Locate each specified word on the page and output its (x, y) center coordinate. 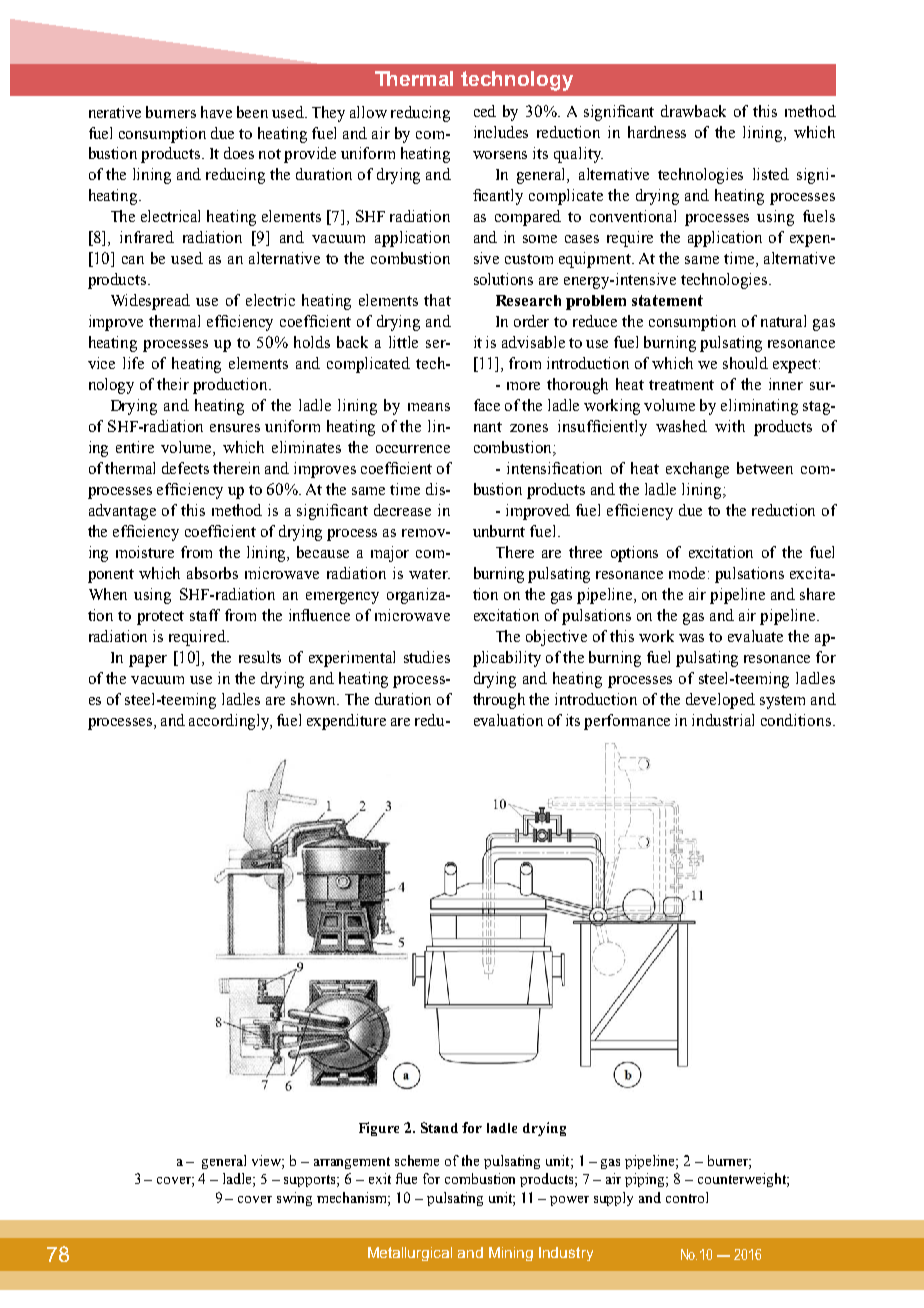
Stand (439, 1127)
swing (294, 1199)
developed (720, 701)
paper (148, 661)
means (429, 407)
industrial (723, 720)
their (173, 384)
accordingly (230, 722)
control (687, 1197)
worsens (500, 155)
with (730, 426)
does (239, 153)
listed (771, 174)
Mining (511, 1254)
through (499, 701)
